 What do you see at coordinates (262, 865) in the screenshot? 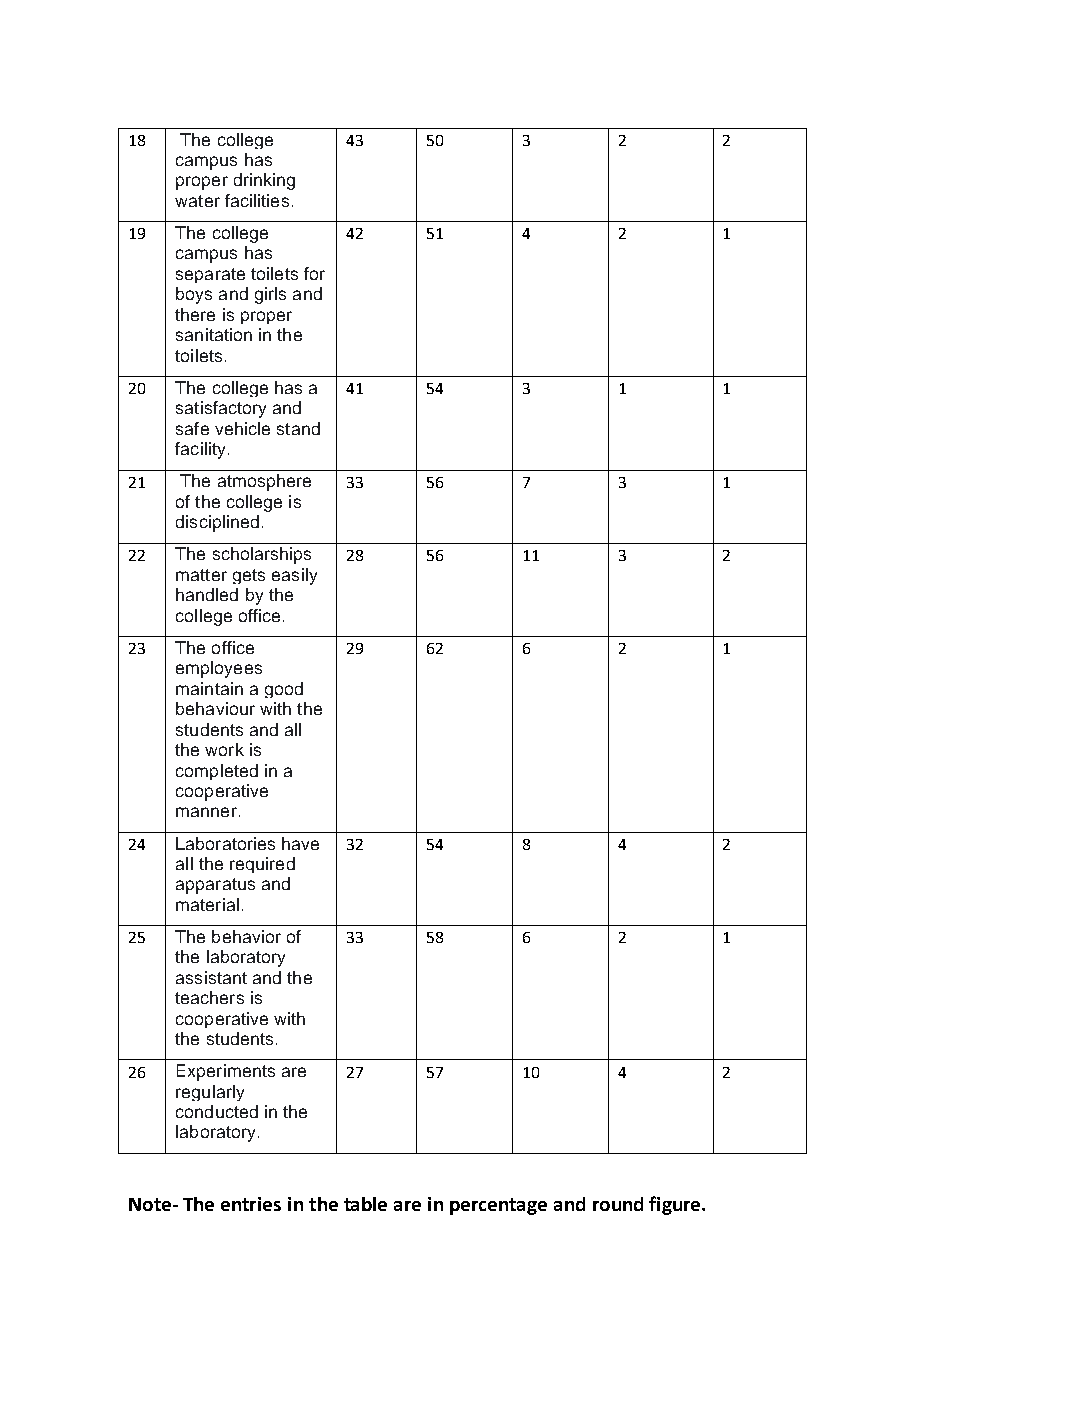
I see `required` at bounding box center [262, 865].
